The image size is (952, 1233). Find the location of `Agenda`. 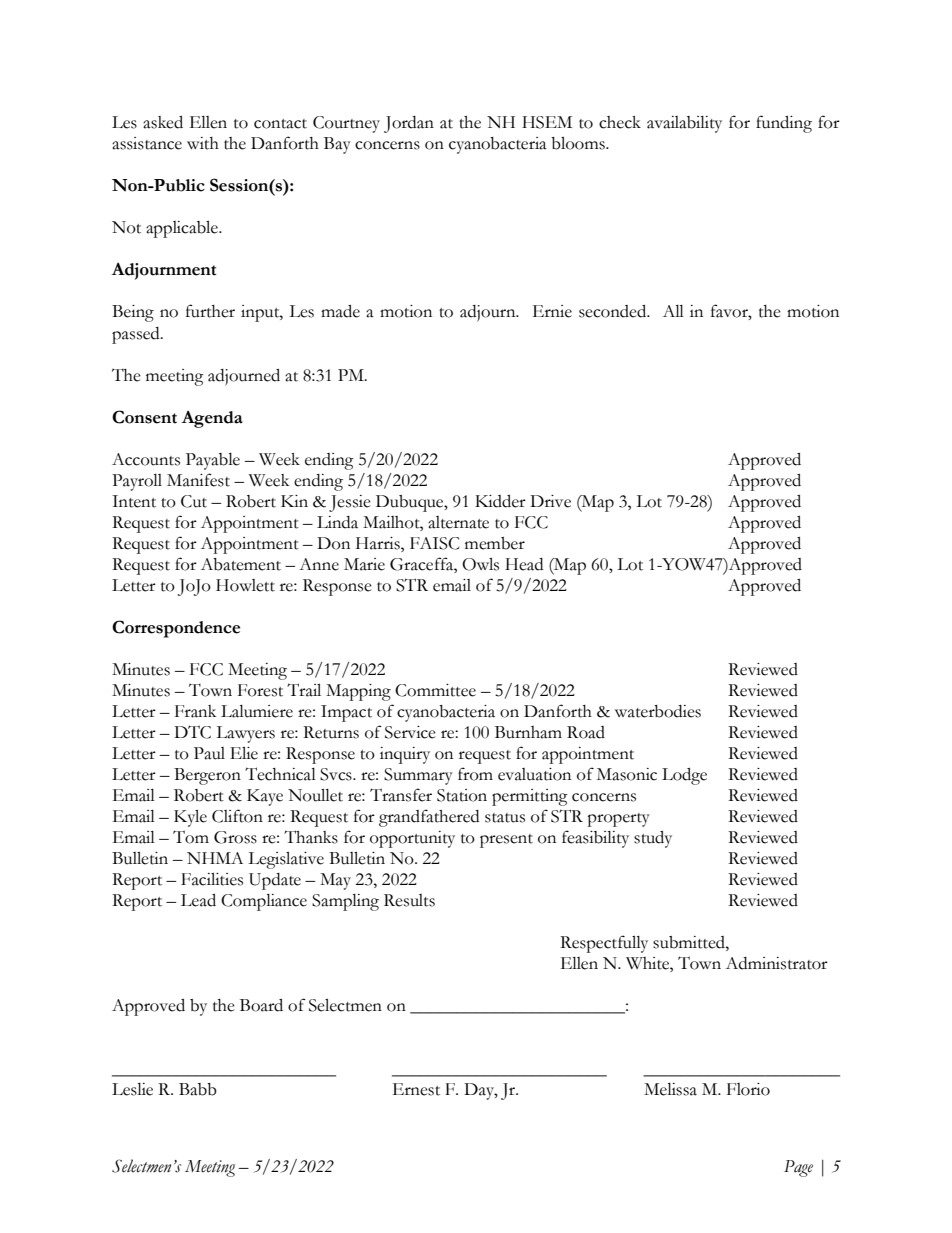

Agenda is located at coordinates (212, 419).
